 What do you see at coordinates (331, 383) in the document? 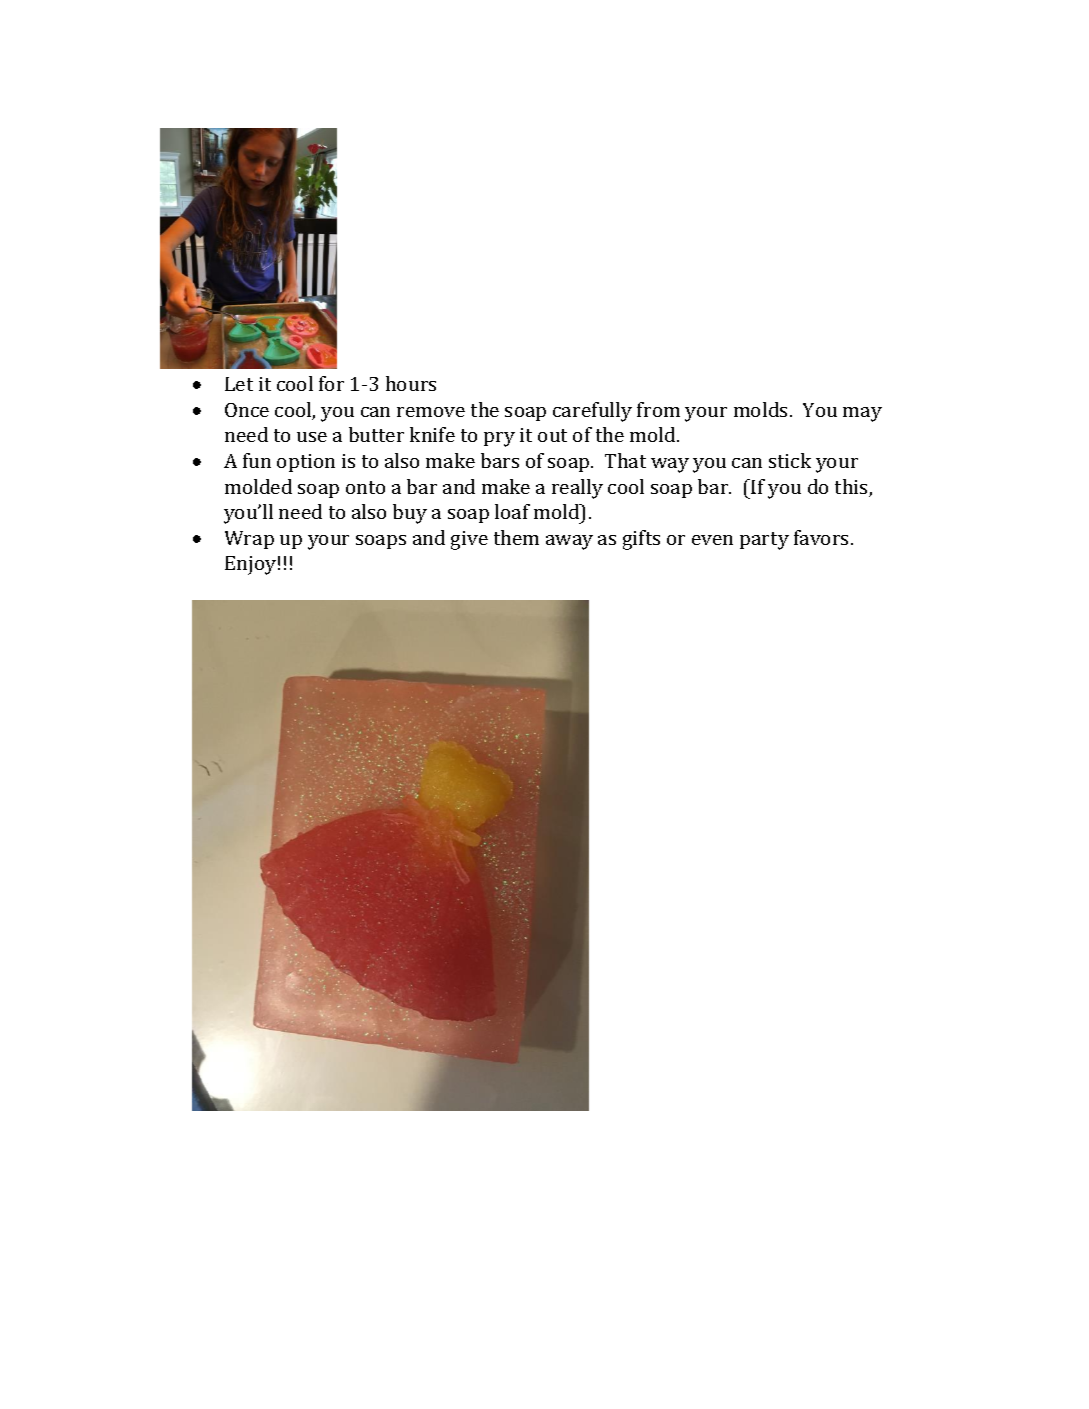
I see `for` at bounding box center [331, 383].
